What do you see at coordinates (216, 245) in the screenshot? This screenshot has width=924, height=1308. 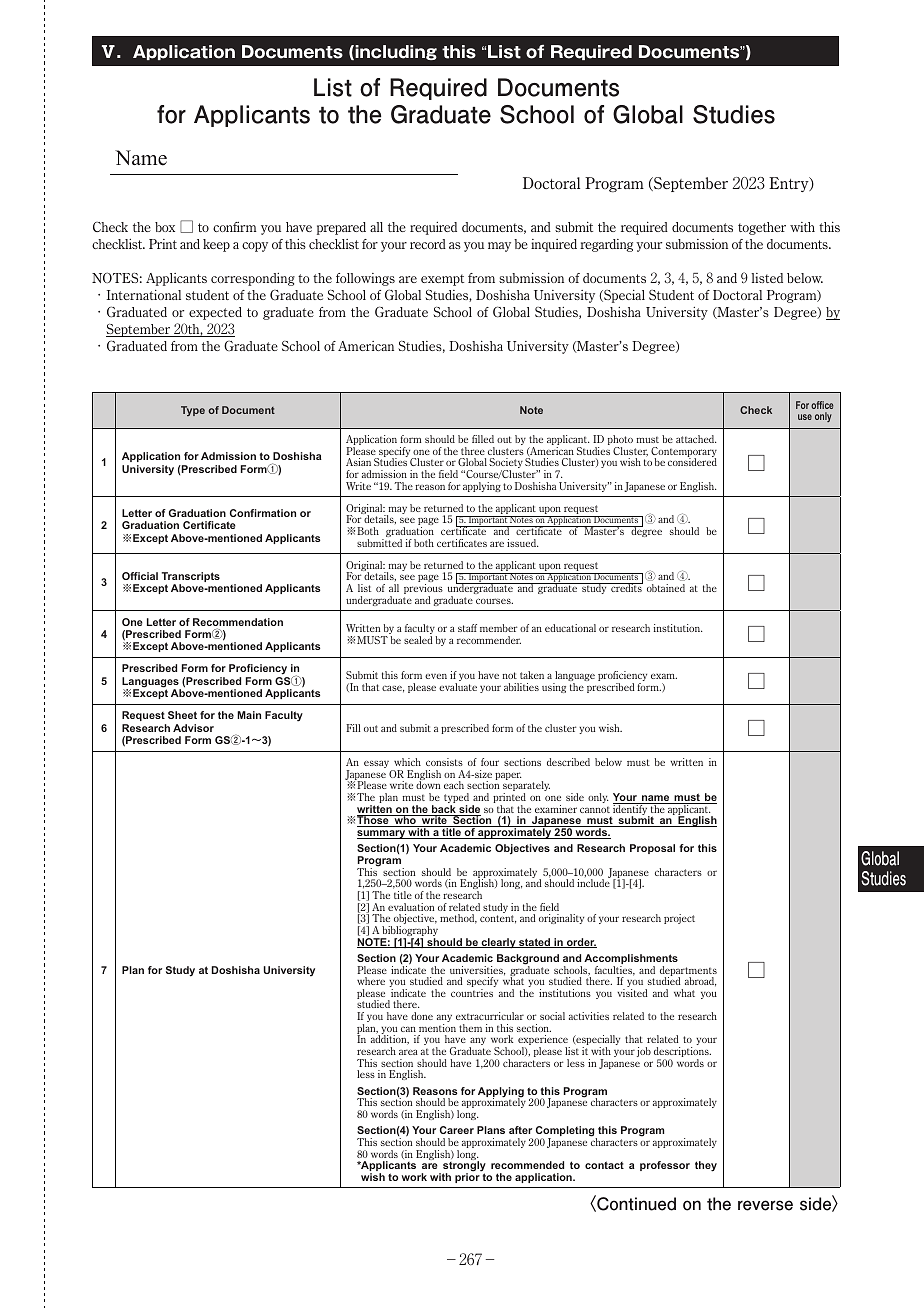 I see `keep` at bounding box center [216, 245].
